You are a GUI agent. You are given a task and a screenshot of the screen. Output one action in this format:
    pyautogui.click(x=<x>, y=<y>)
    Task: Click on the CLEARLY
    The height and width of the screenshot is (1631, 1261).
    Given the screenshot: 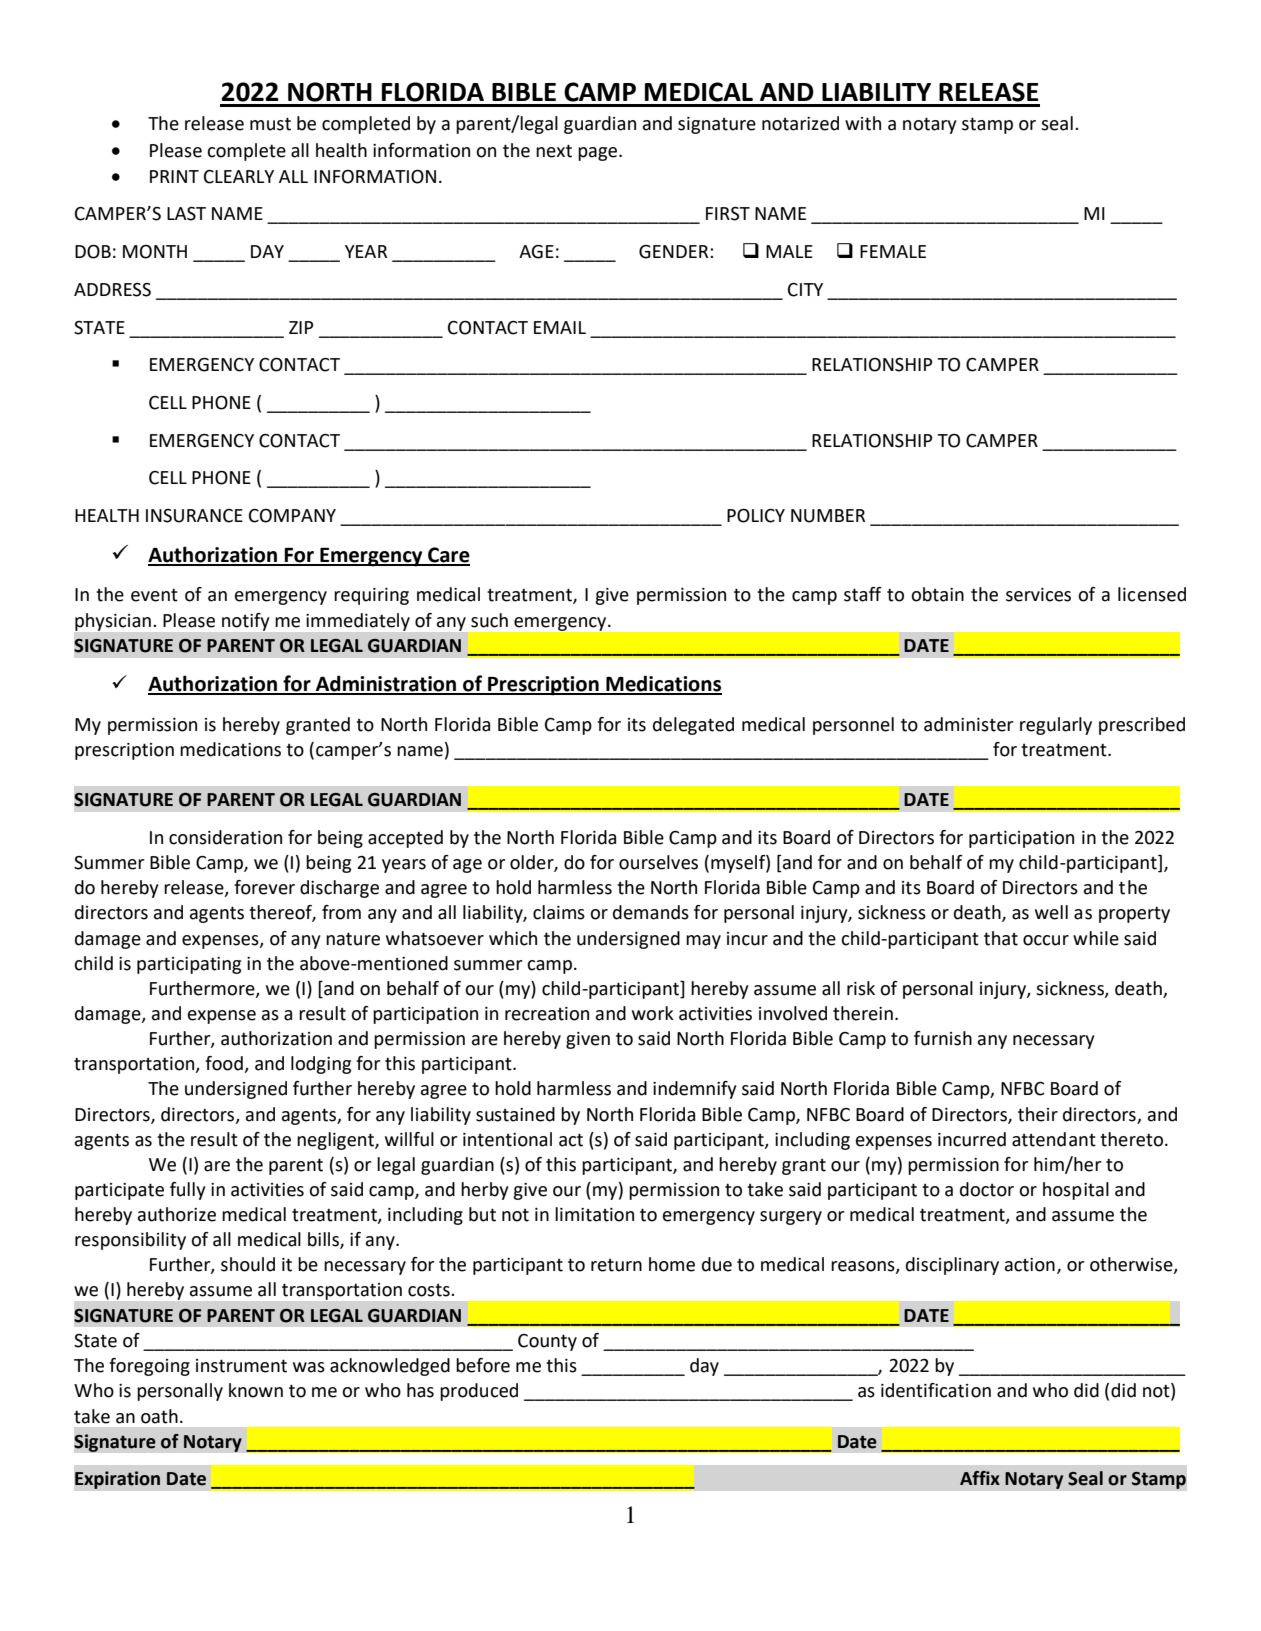 What is the action you would take?
    pyautogui.click(x=239, y=177)
